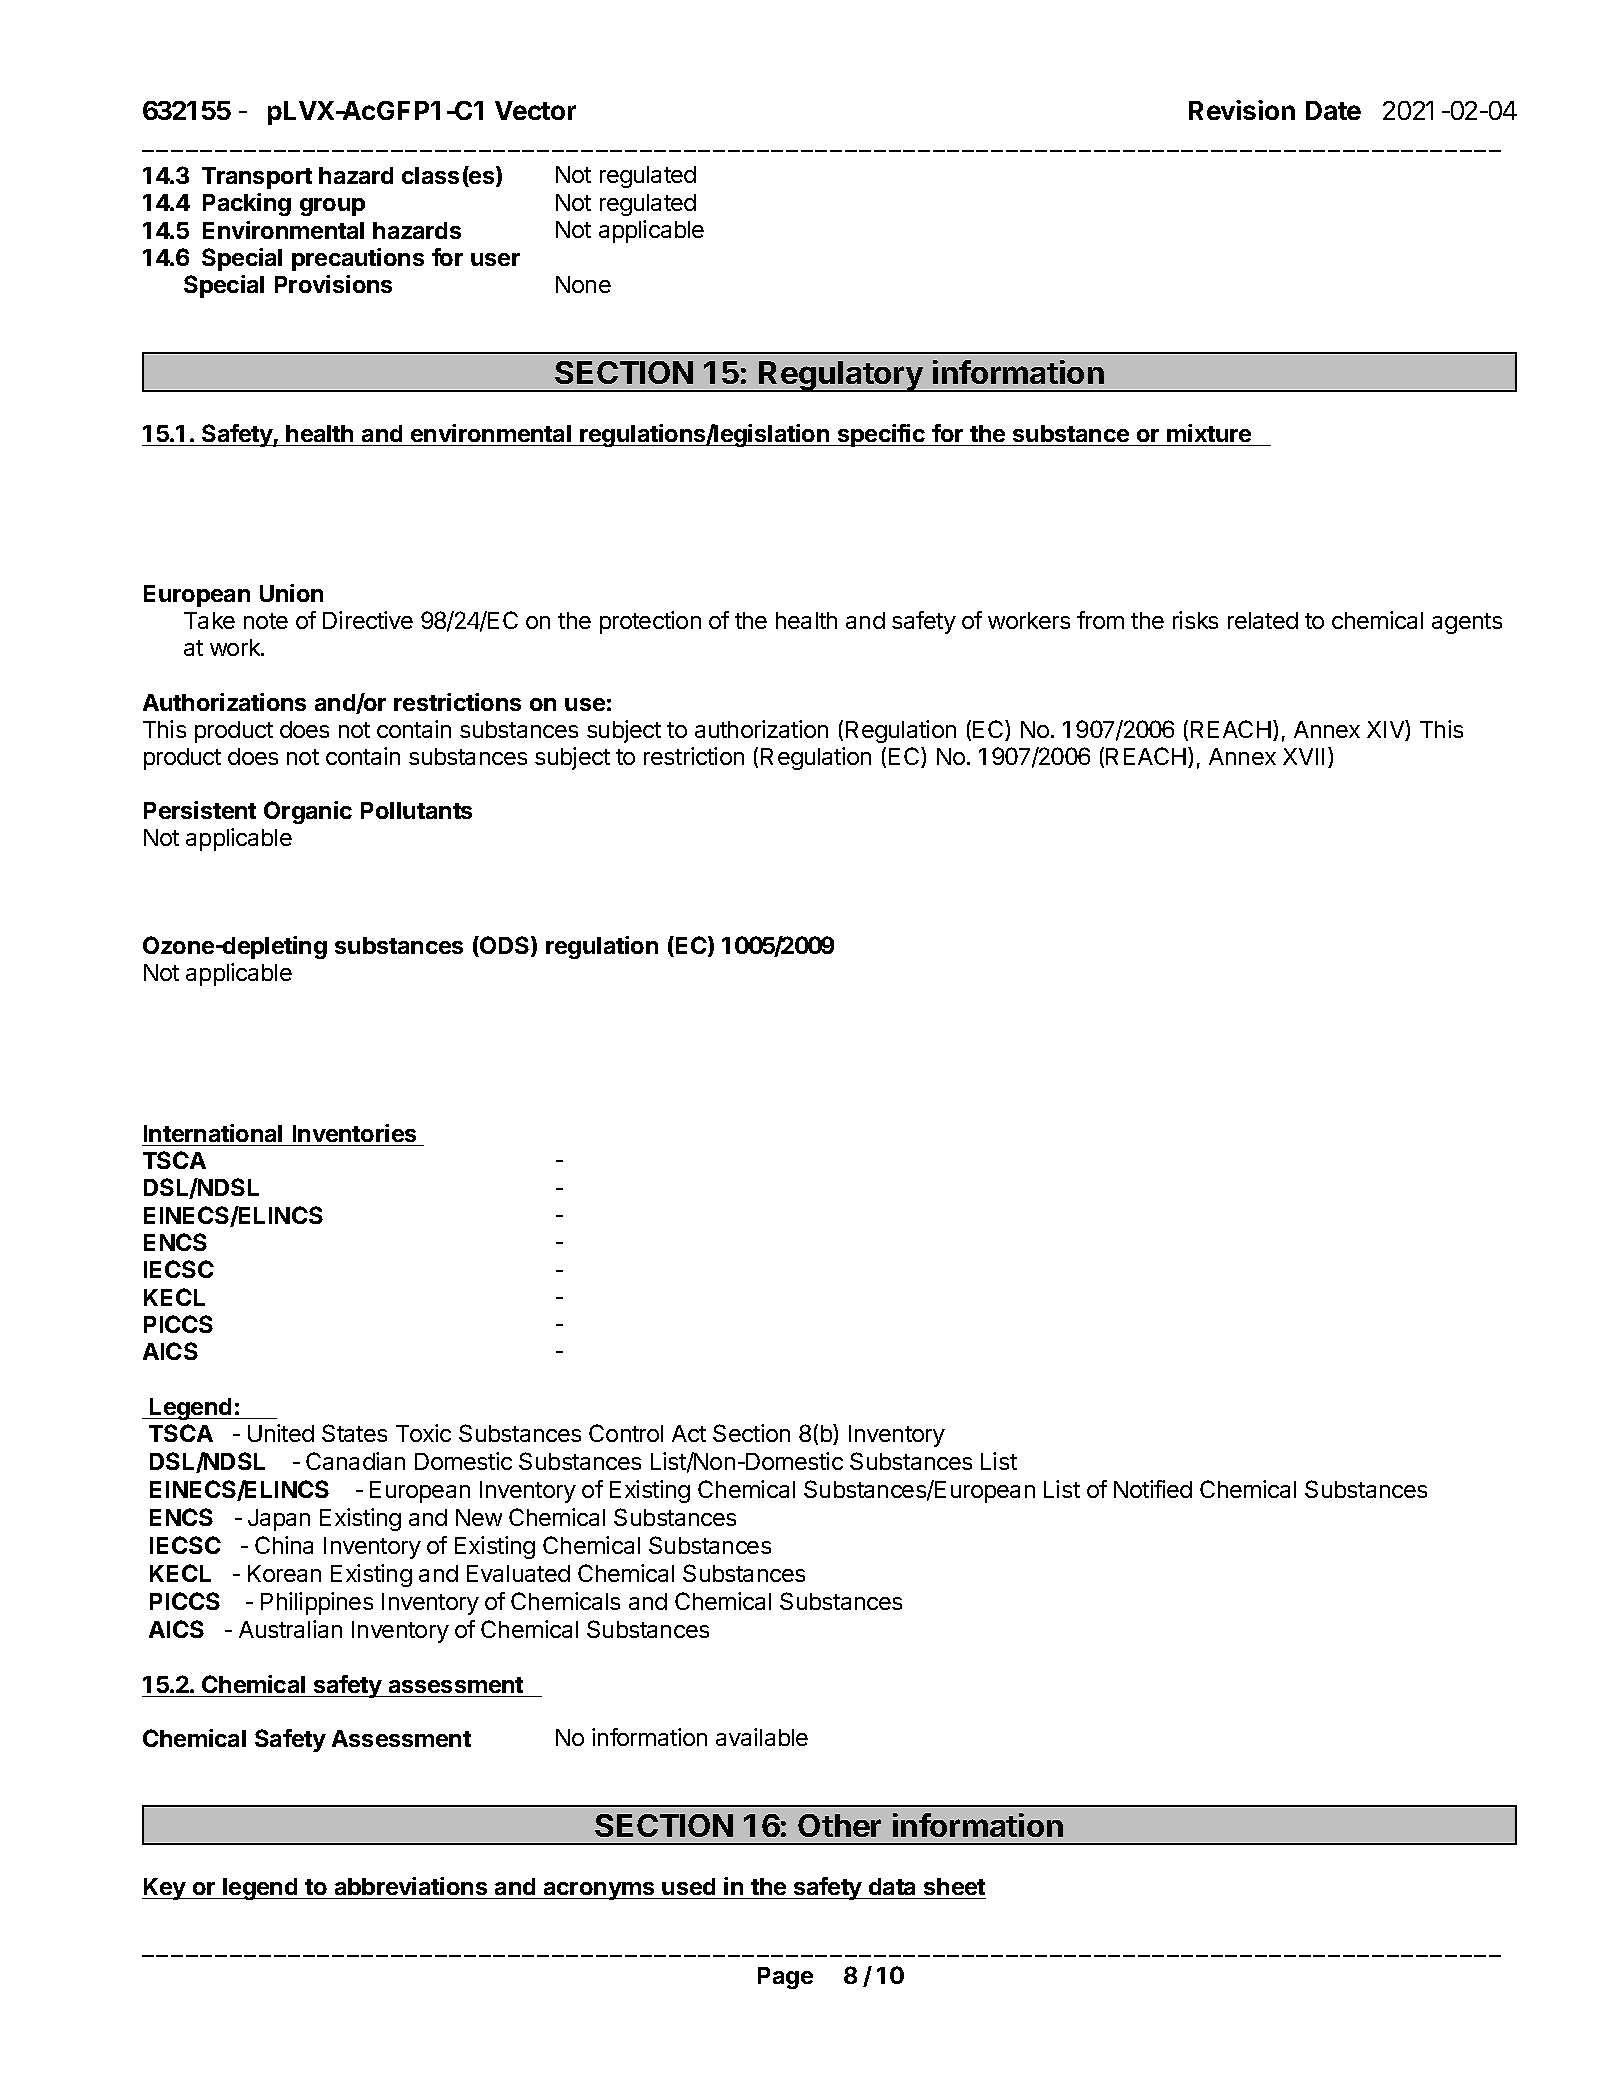 The height and width of the screenshot is (2089, 1614). I want to click on XVII, so click(1303, 756).
